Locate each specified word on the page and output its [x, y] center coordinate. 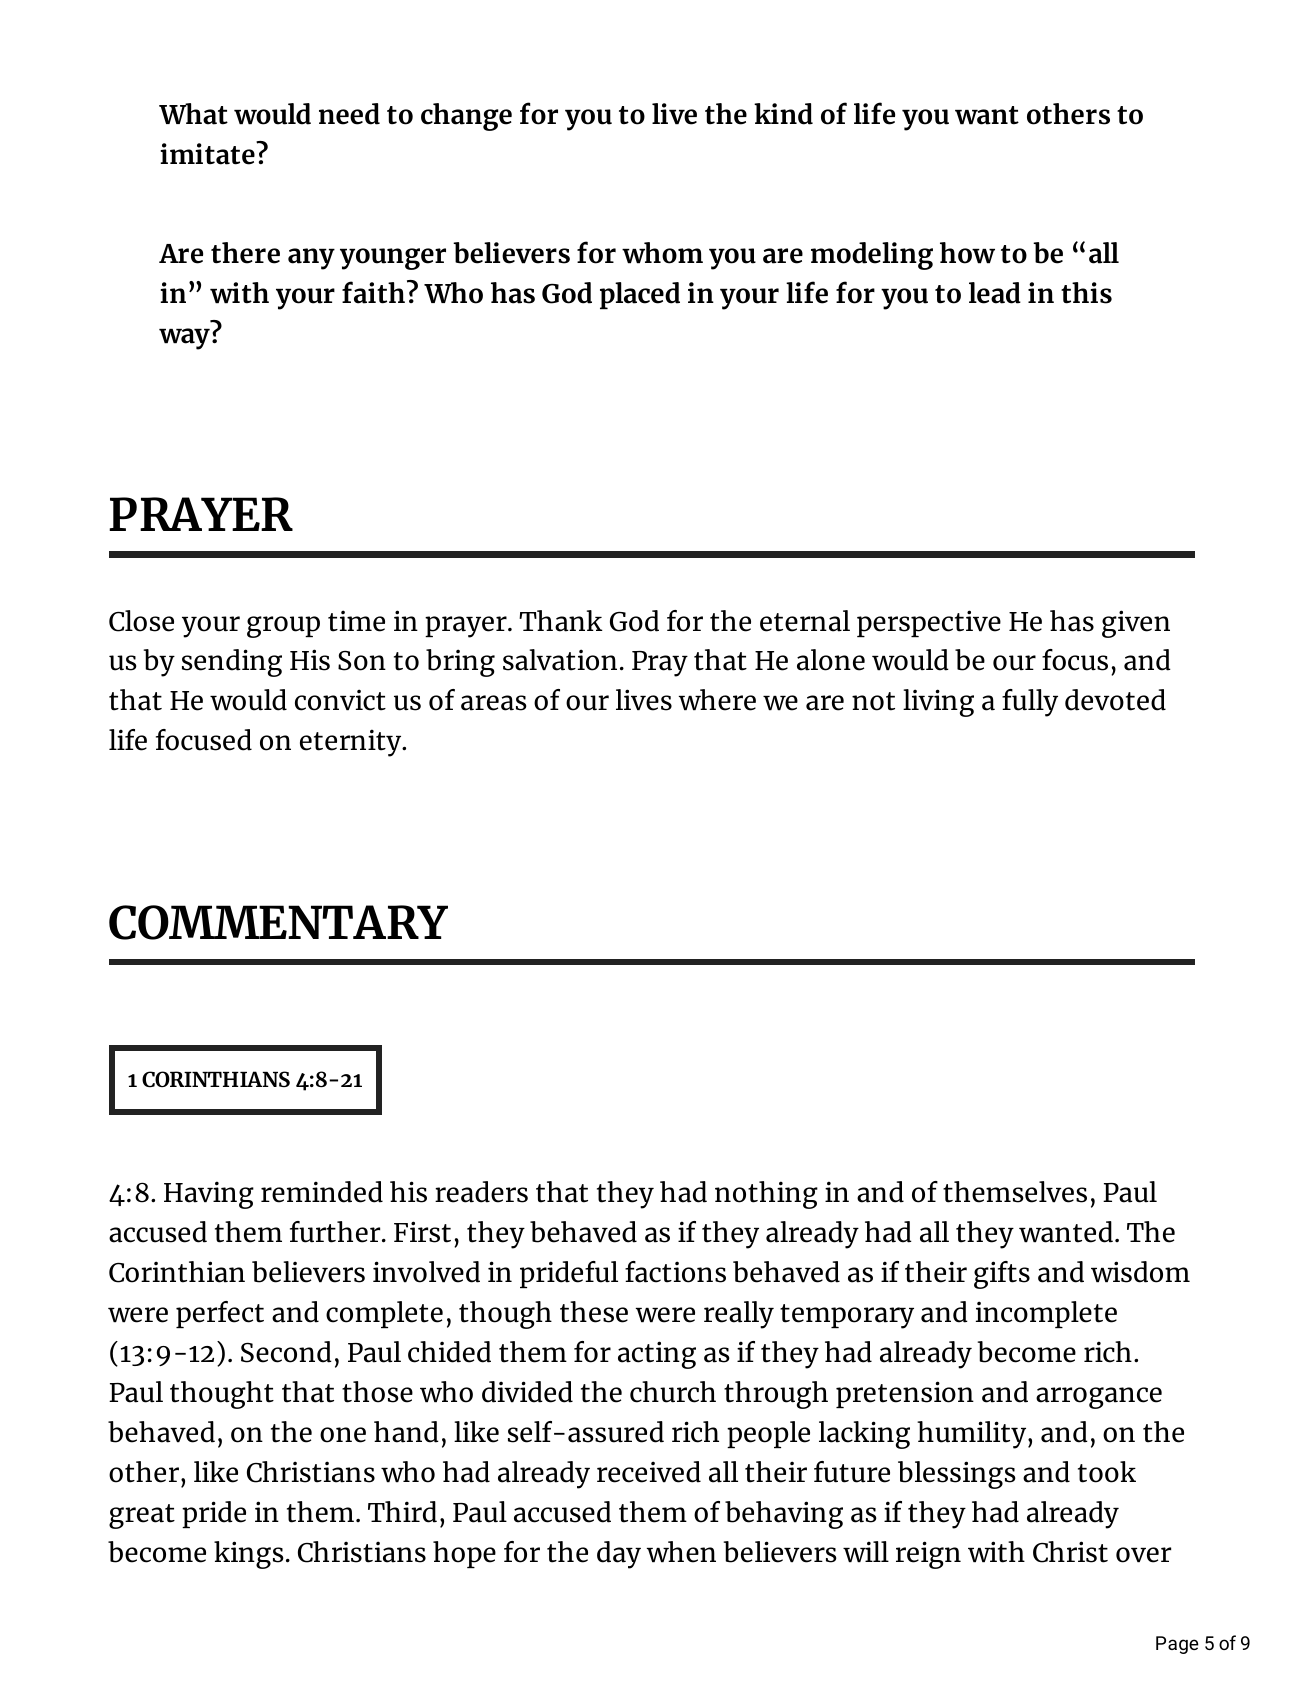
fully [1030, 703]
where [717, 700]
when [681, 1552]
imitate [208, 153]
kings [249, 1555]
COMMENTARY [278, 922]
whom [662, 253]
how [967, 253]
